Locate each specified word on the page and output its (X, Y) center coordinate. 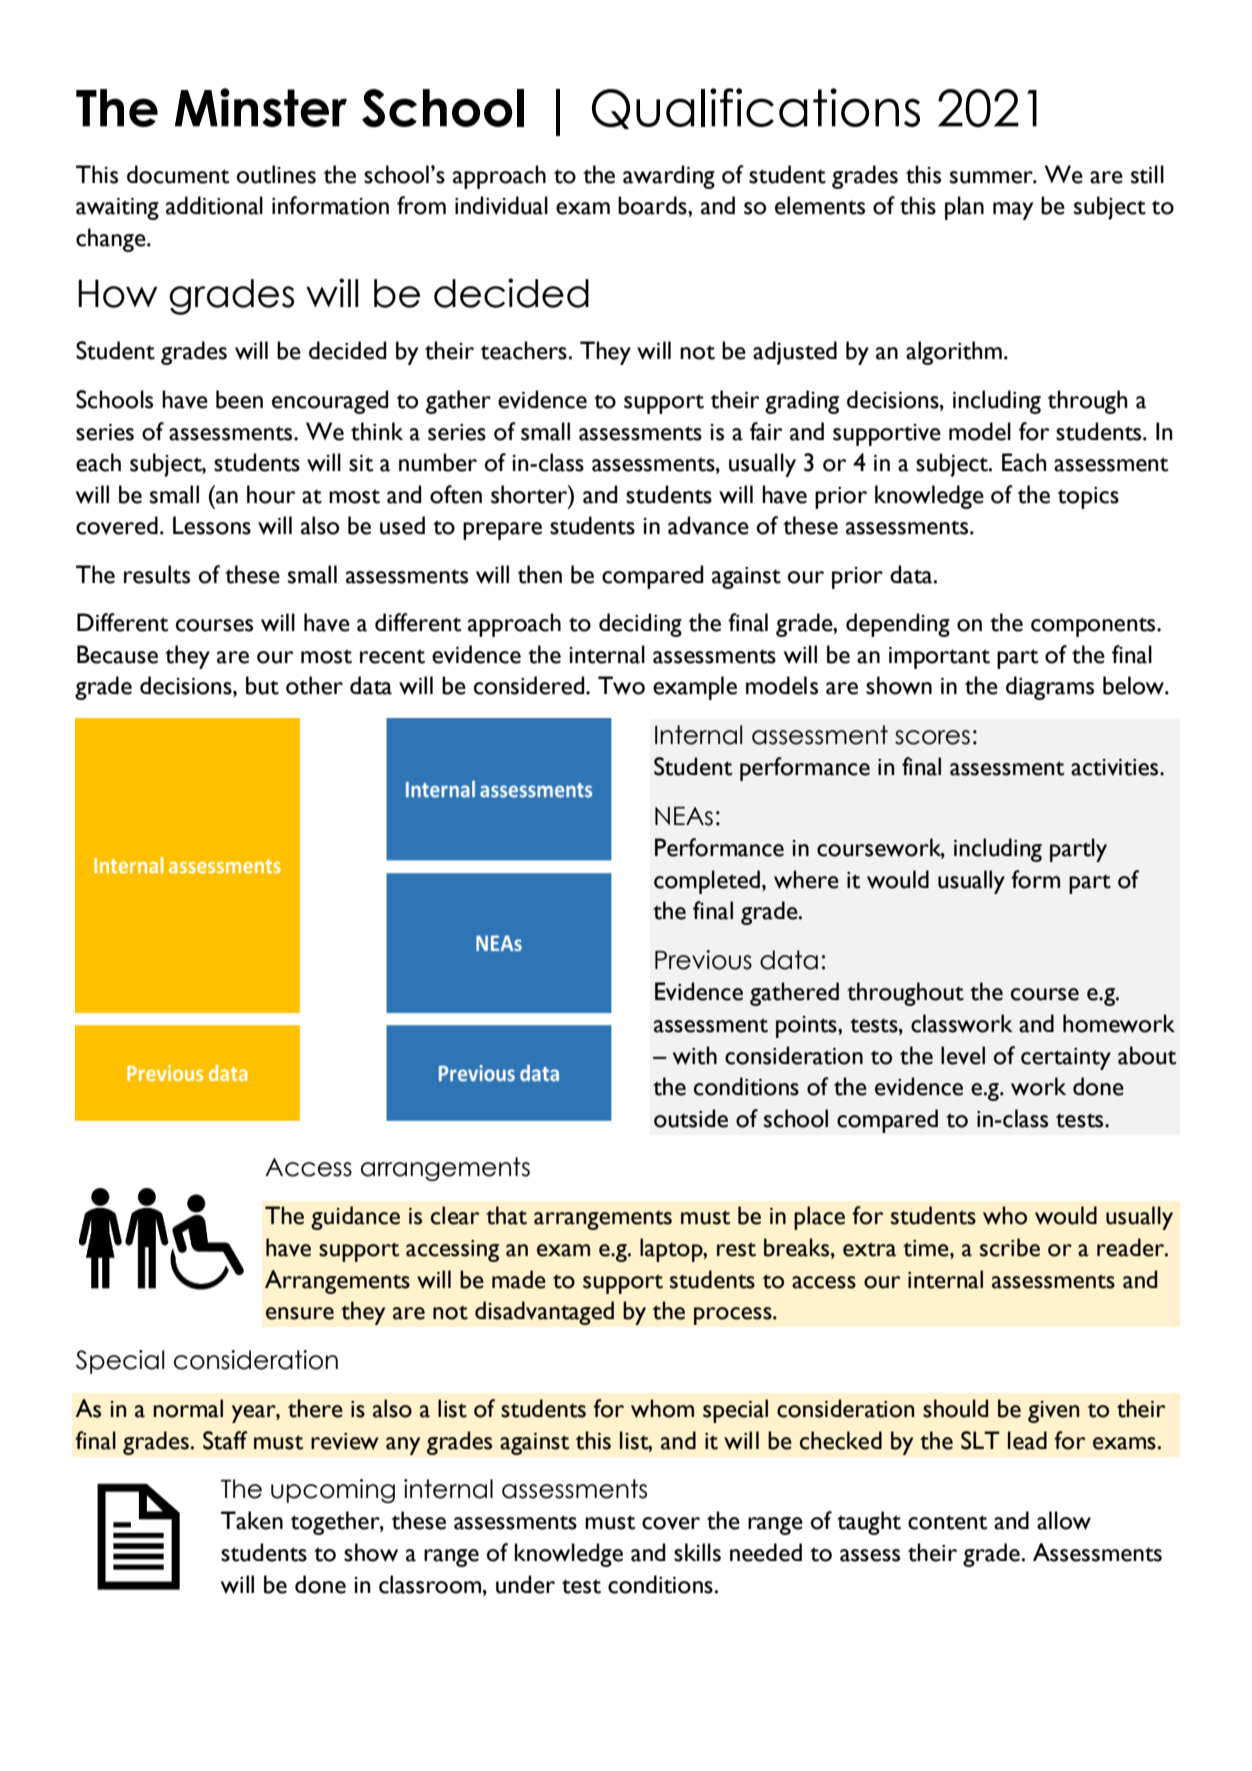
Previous (703, 960)
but (262, 685)
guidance (355, 1218)
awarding (669, 177)
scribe (1010, 1247)
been (239, 399)
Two (621, 685)
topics (1088, 498)
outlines (276, 174)
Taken (252, 1520)
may (1013, 211)
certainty (1066, 1059)
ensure (300, 1313)
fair (766, 431)
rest (736, 1249)
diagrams (1050, 688)
